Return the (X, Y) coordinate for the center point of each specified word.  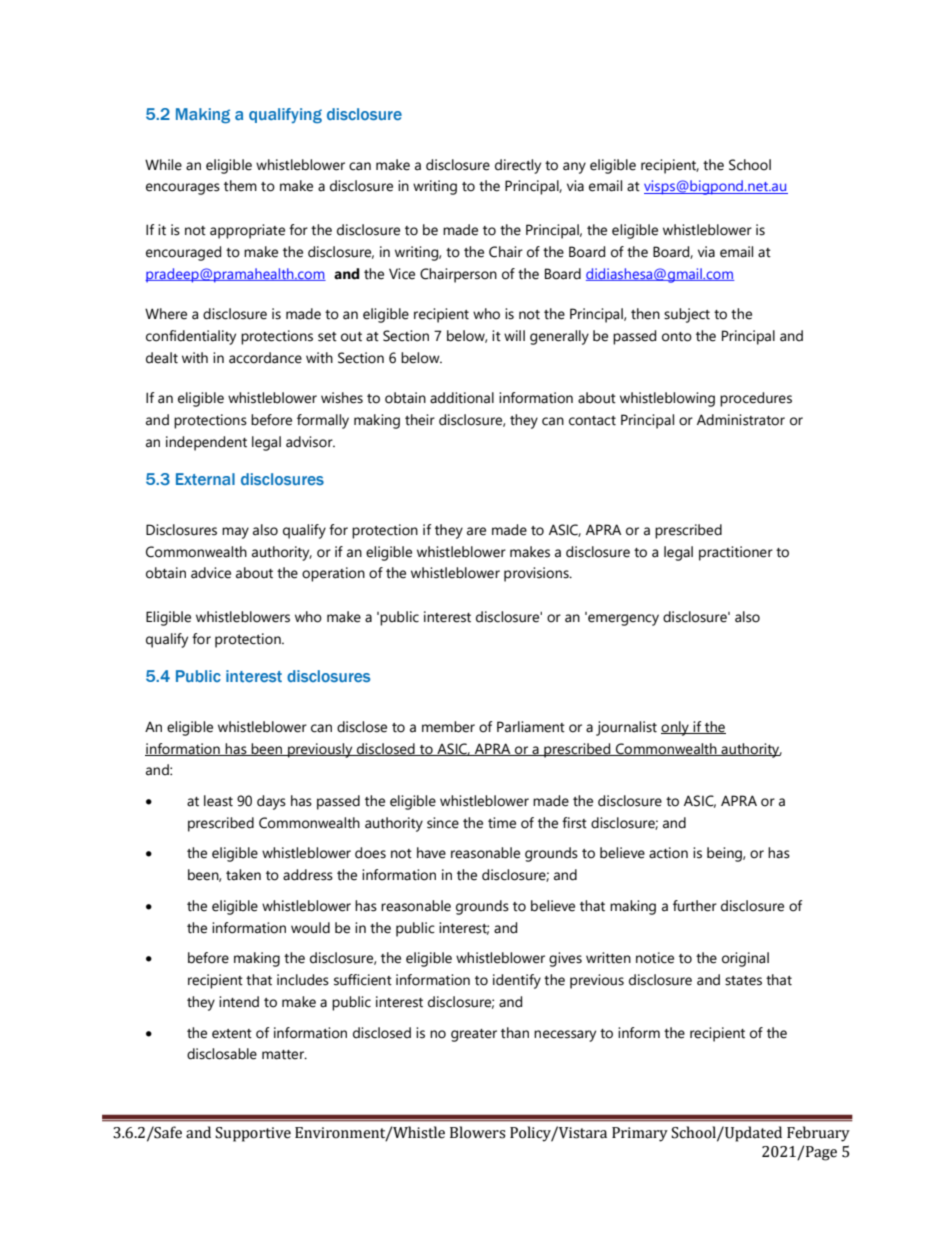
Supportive (253, 1134)
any (574, 168)
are (476, 531)
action (668, 853)
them (240, 186)
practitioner (736, 553)
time (502, 823)
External (205, 479)
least (218, 801)
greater (474, 1035)
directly (518, 166)
